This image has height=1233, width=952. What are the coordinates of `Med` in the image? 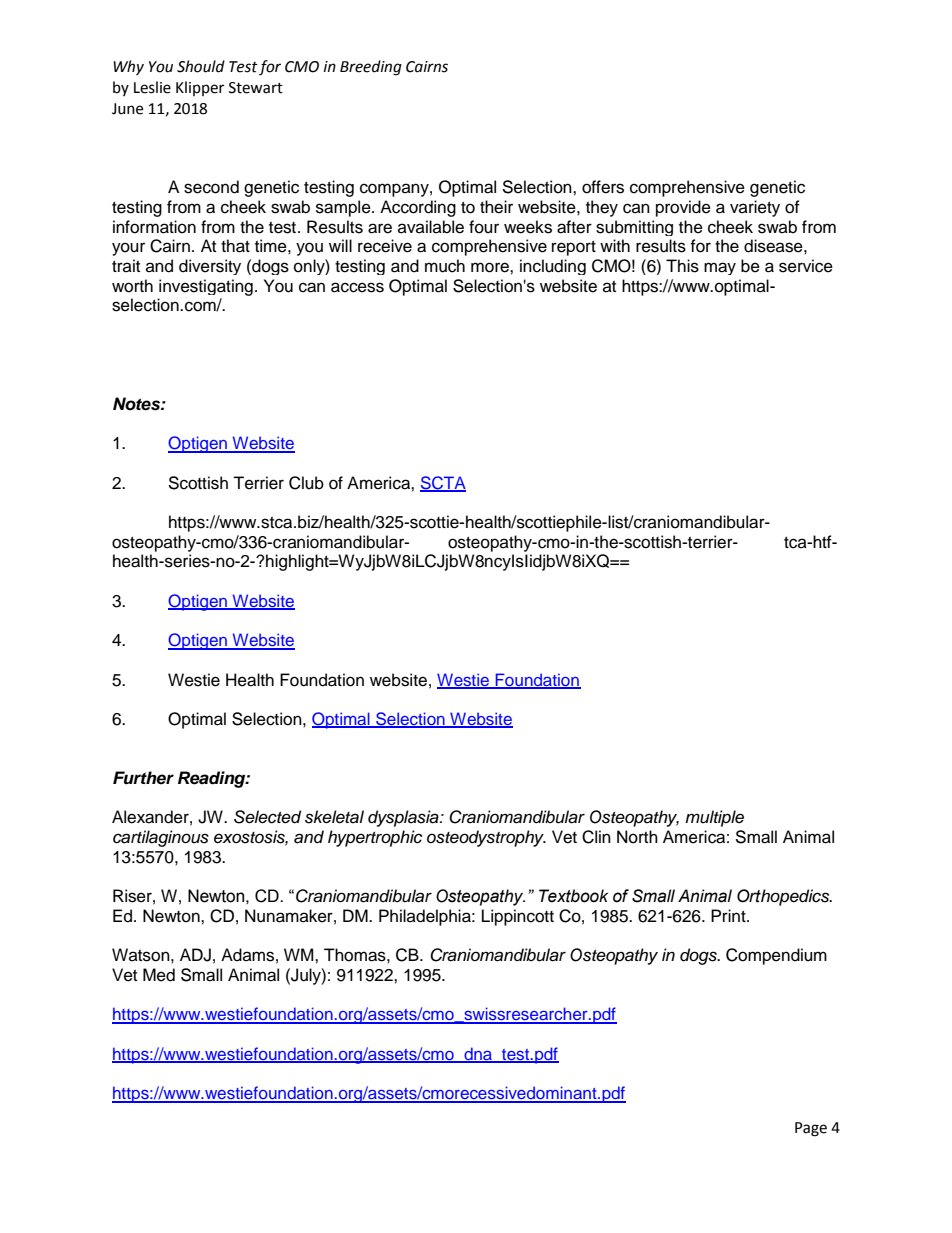 It's located at (159, 975).
